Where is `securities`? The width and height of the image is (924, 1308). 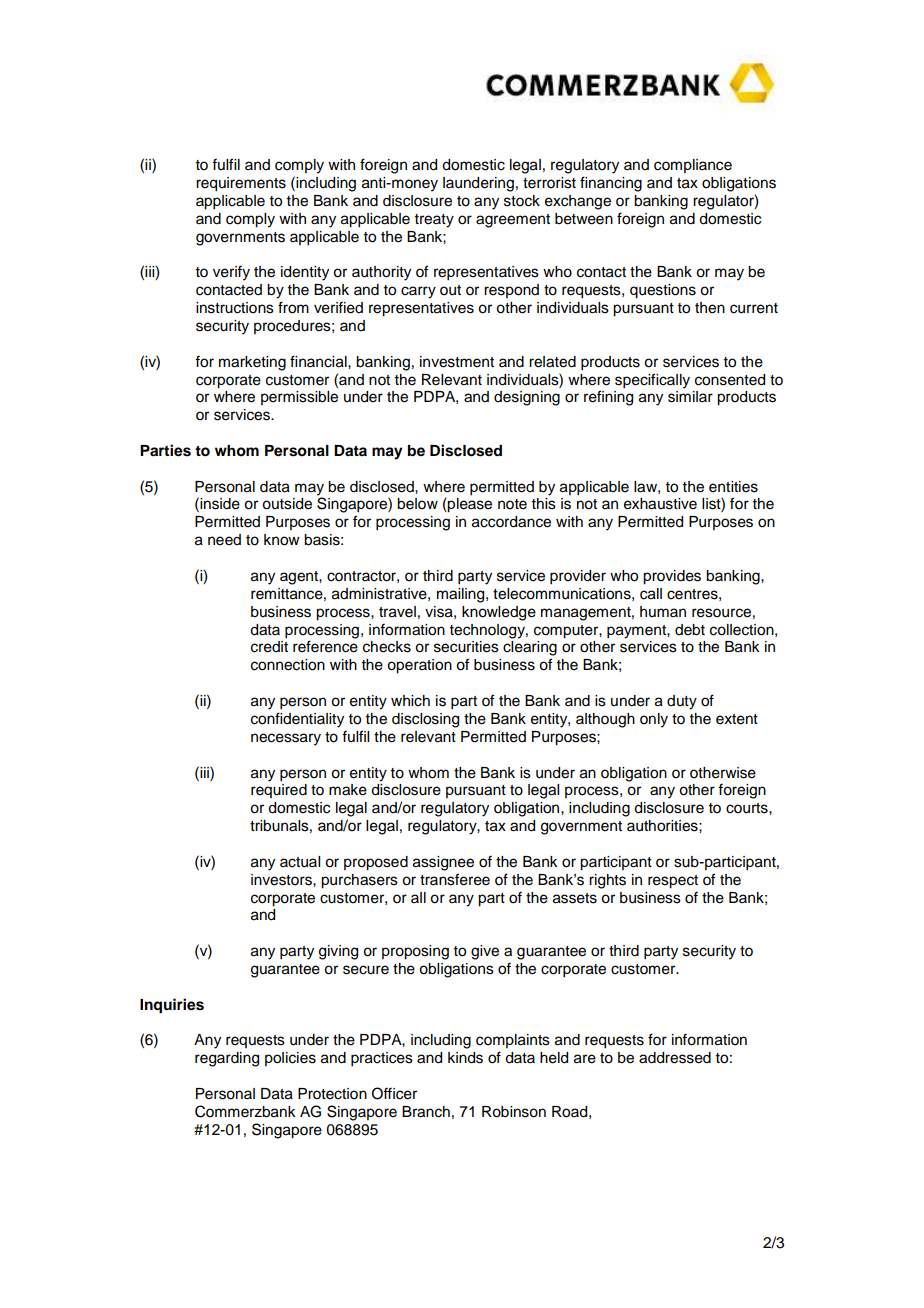 securities is located at coordinates (466, 647).
